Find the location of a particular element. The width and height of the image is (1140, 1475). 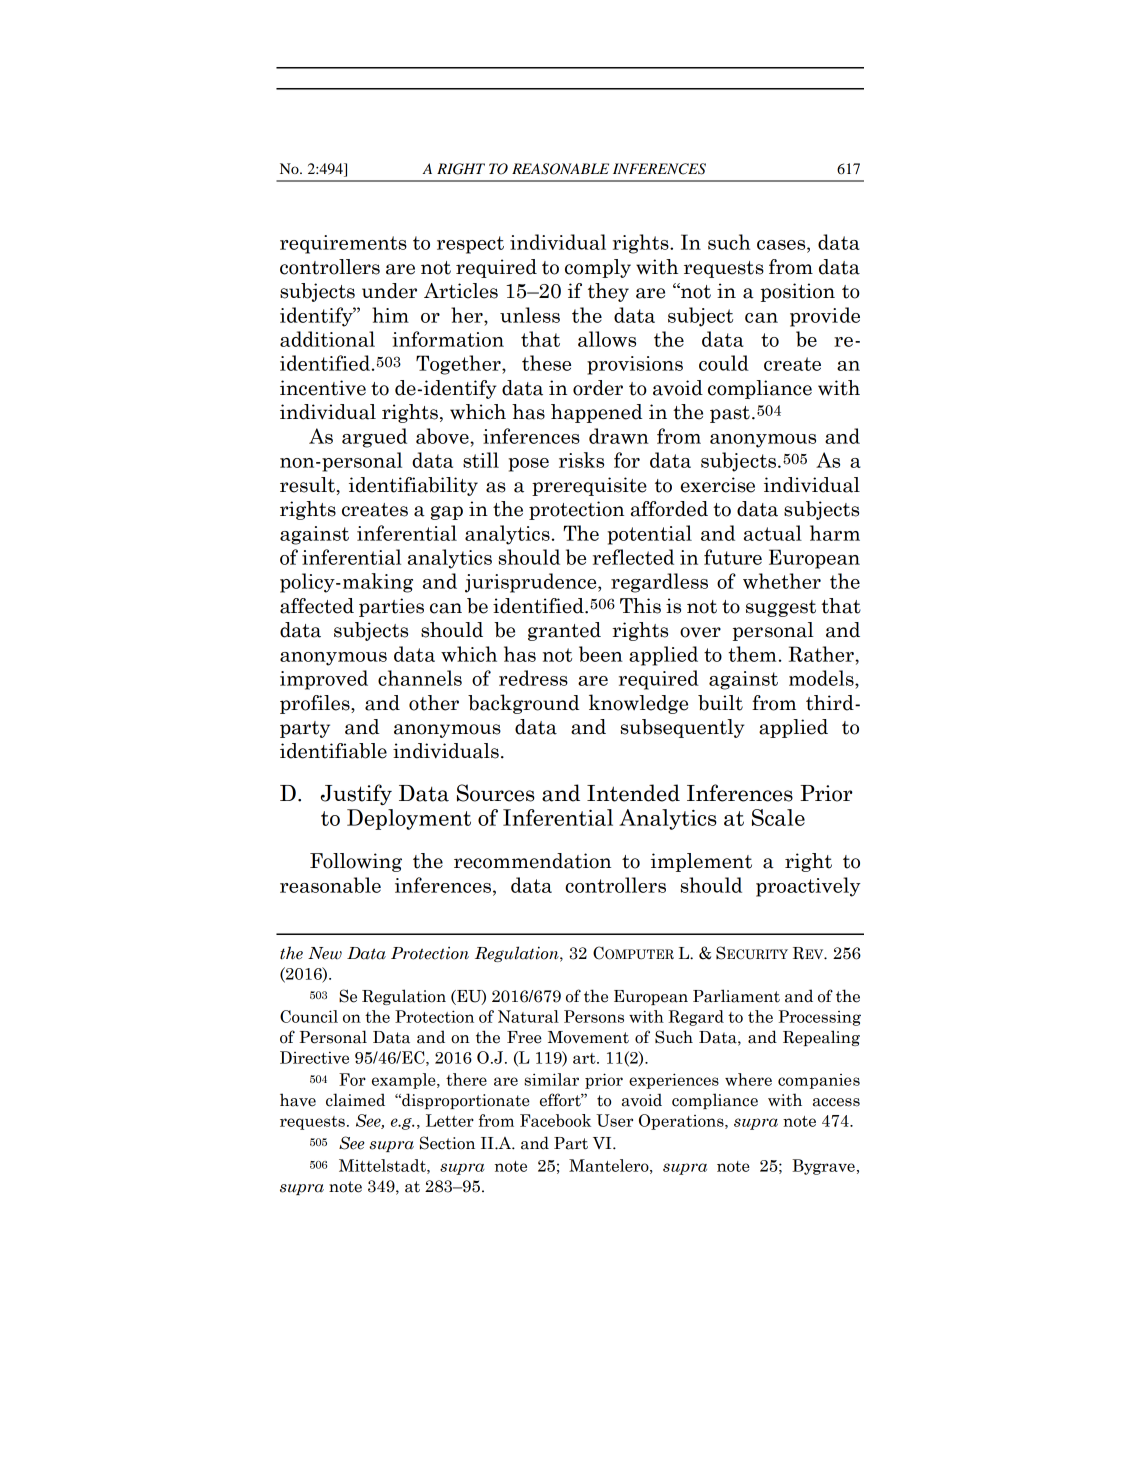

claimed is located at coordinates (355, 1100).
